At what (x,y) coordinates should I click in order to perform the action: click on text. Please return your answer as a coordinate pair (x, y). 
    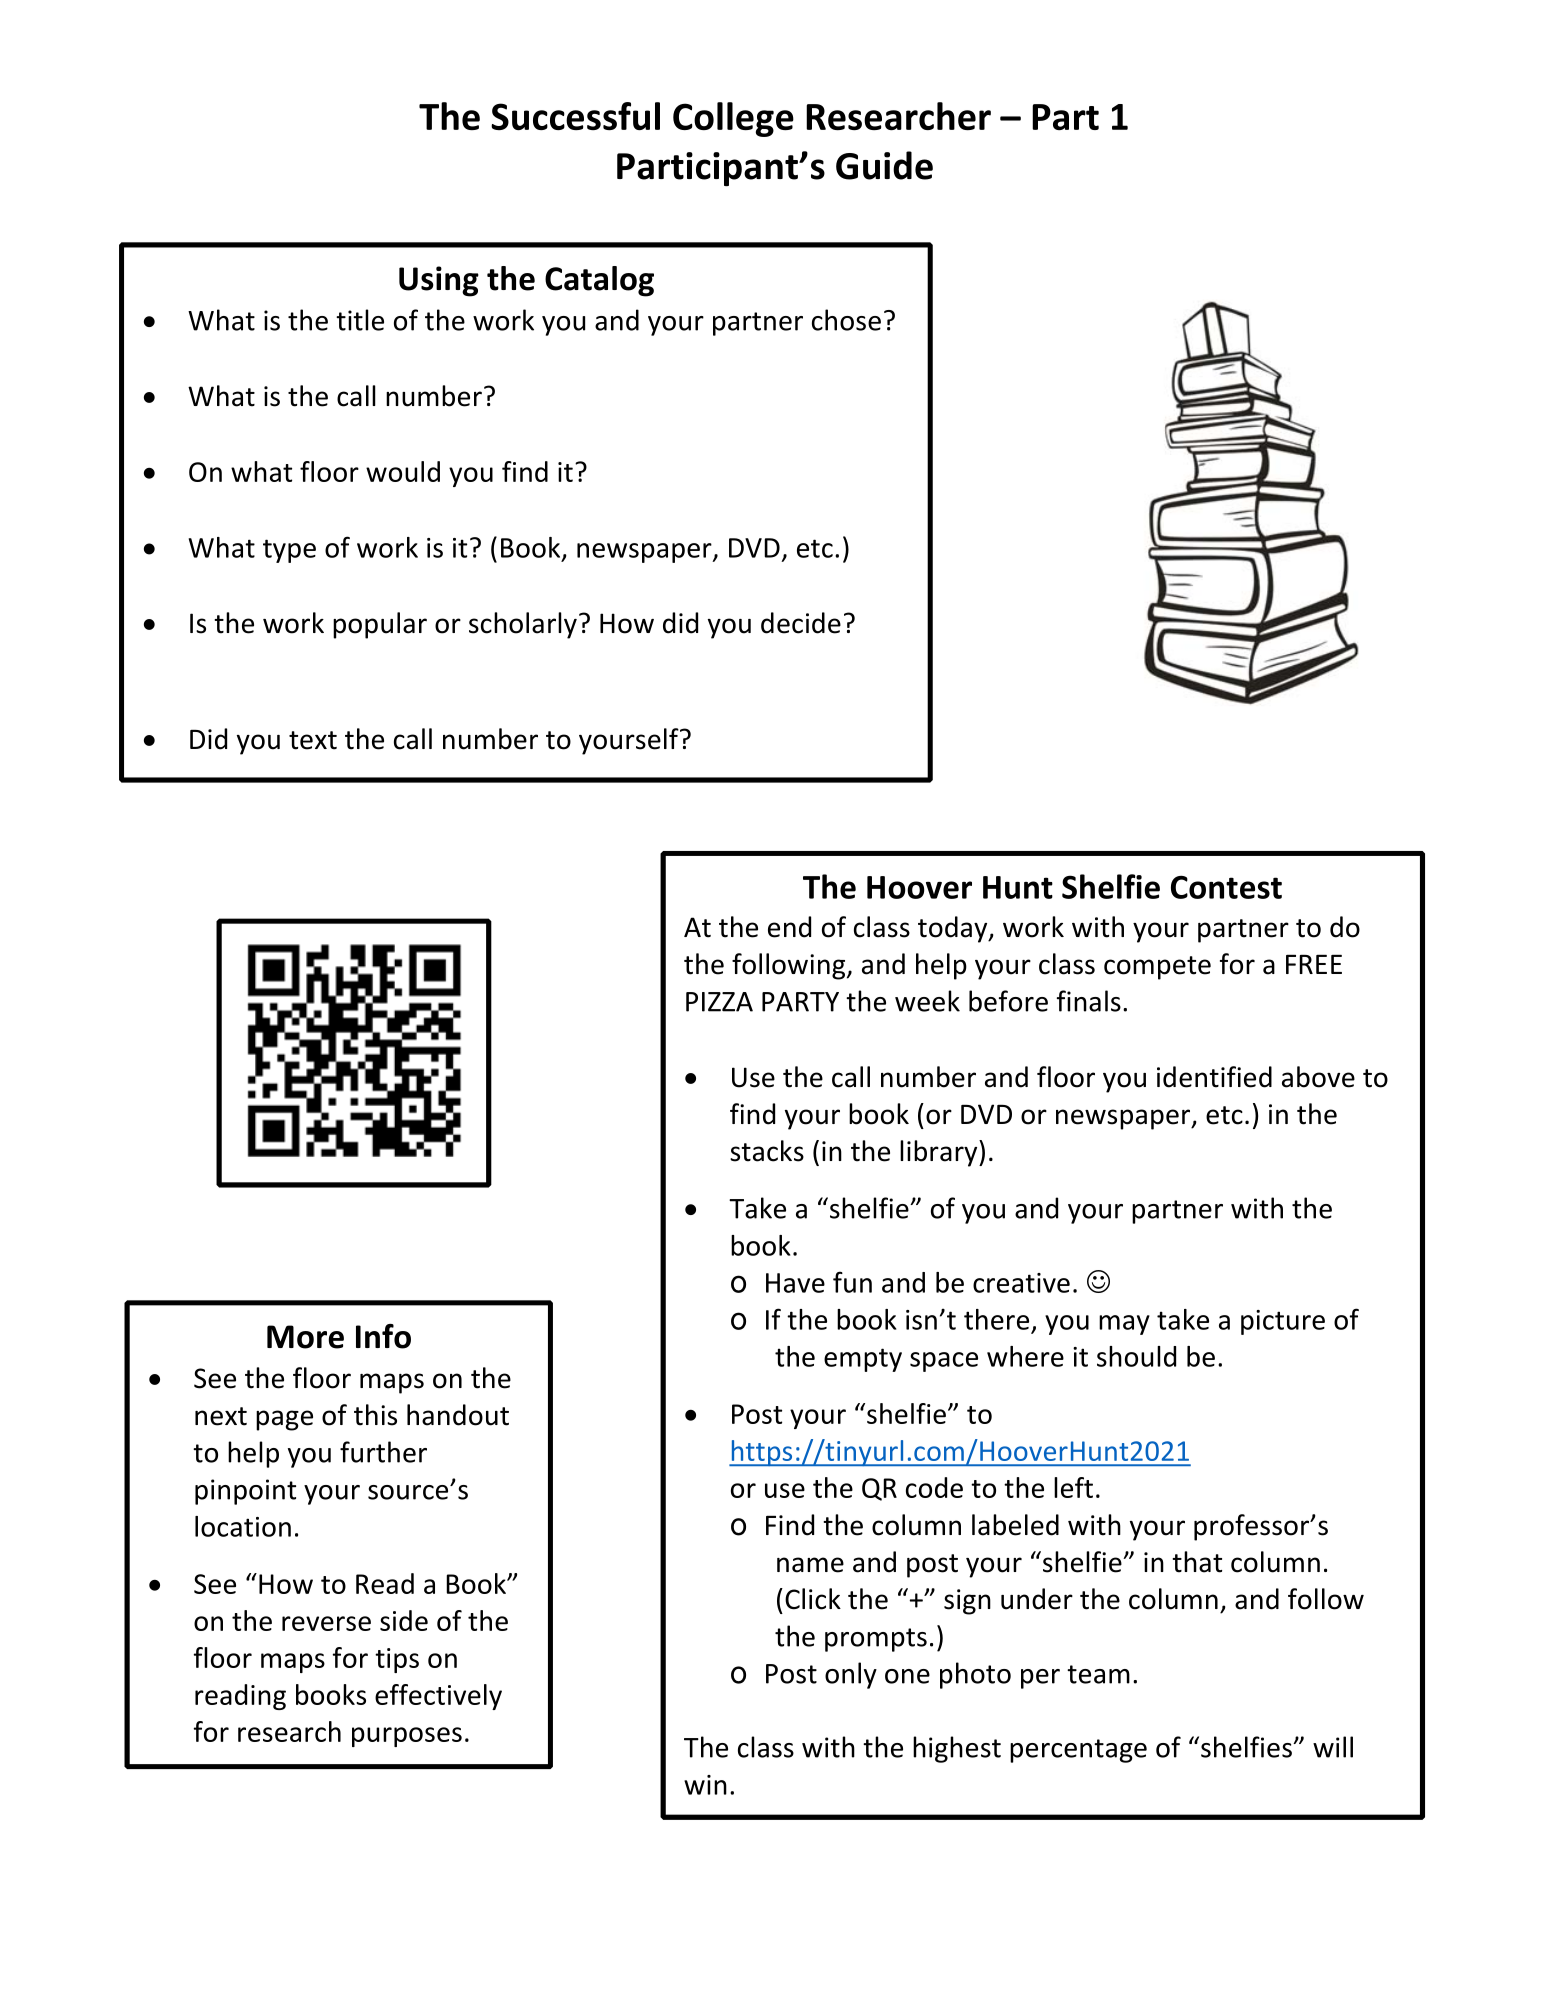
    Looking at the image, I should click on (313, 740).
